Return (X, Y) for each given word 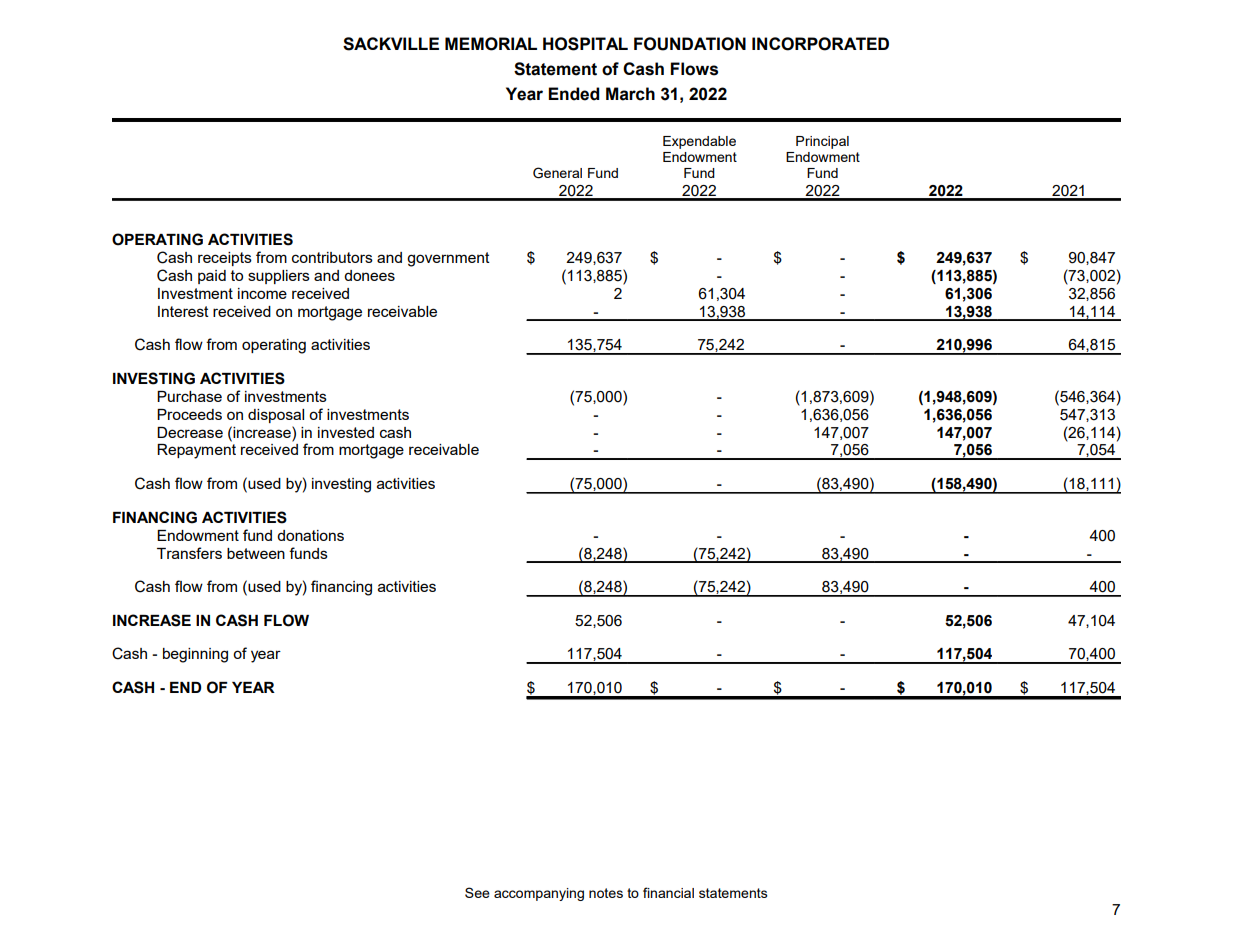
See (477, 892)
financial (668, 892)
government (448, 259)
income (262, 293)
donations (310, 535)
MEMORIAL (491, 44)
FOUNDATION (690, 44)
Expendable (699, 142)
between (256, 553)
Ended (573, 94)
